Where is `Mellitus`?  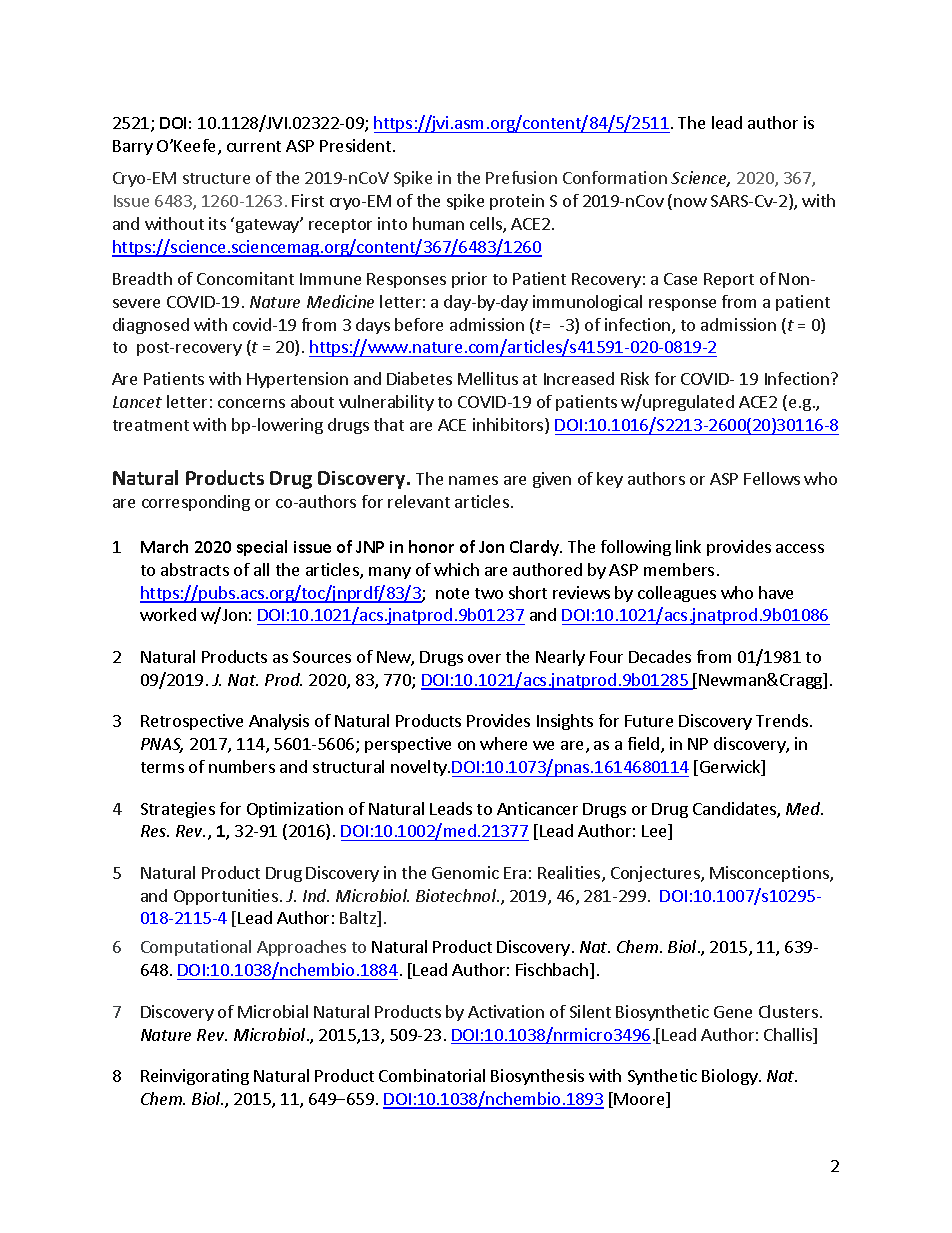 Mellitus is located at coordinates (488, 378).
